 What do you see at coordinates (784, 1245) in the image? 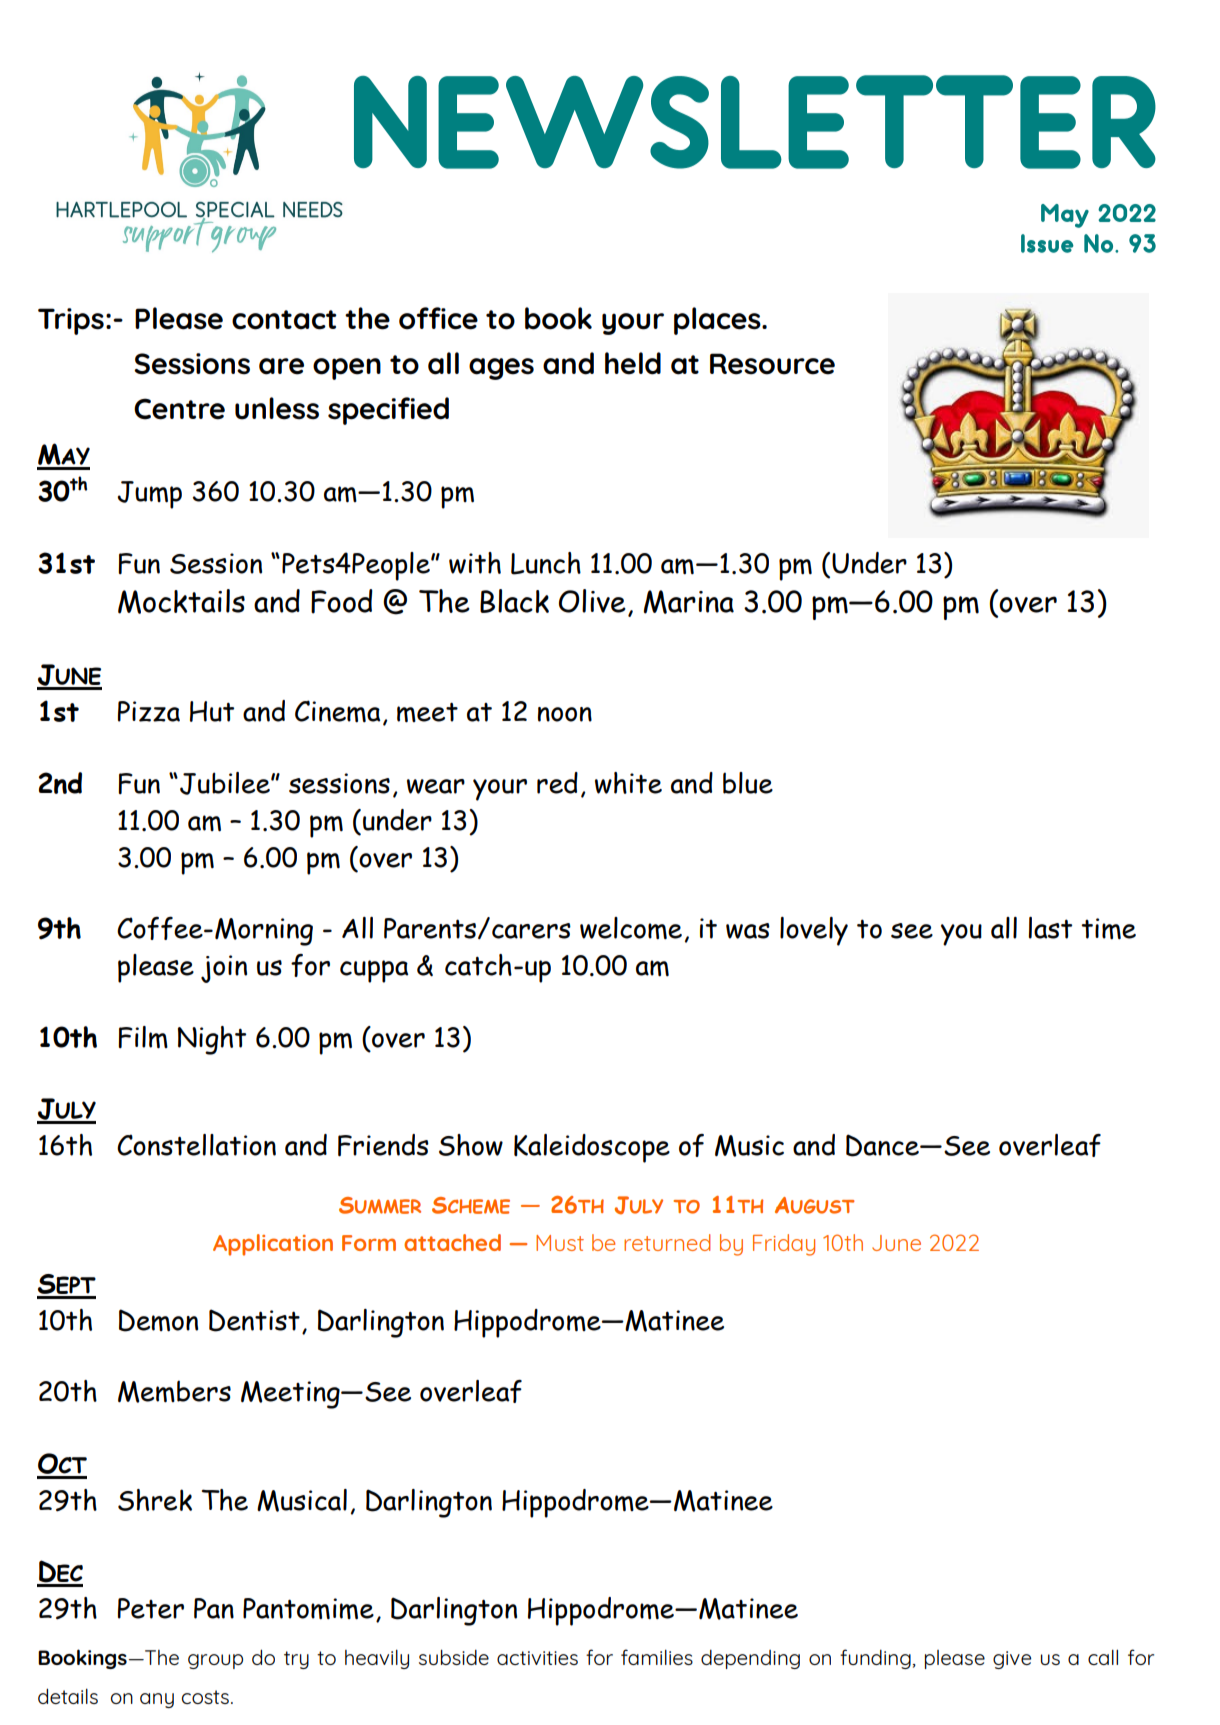
I see `Friday` at bounding box center [784, 1245].
